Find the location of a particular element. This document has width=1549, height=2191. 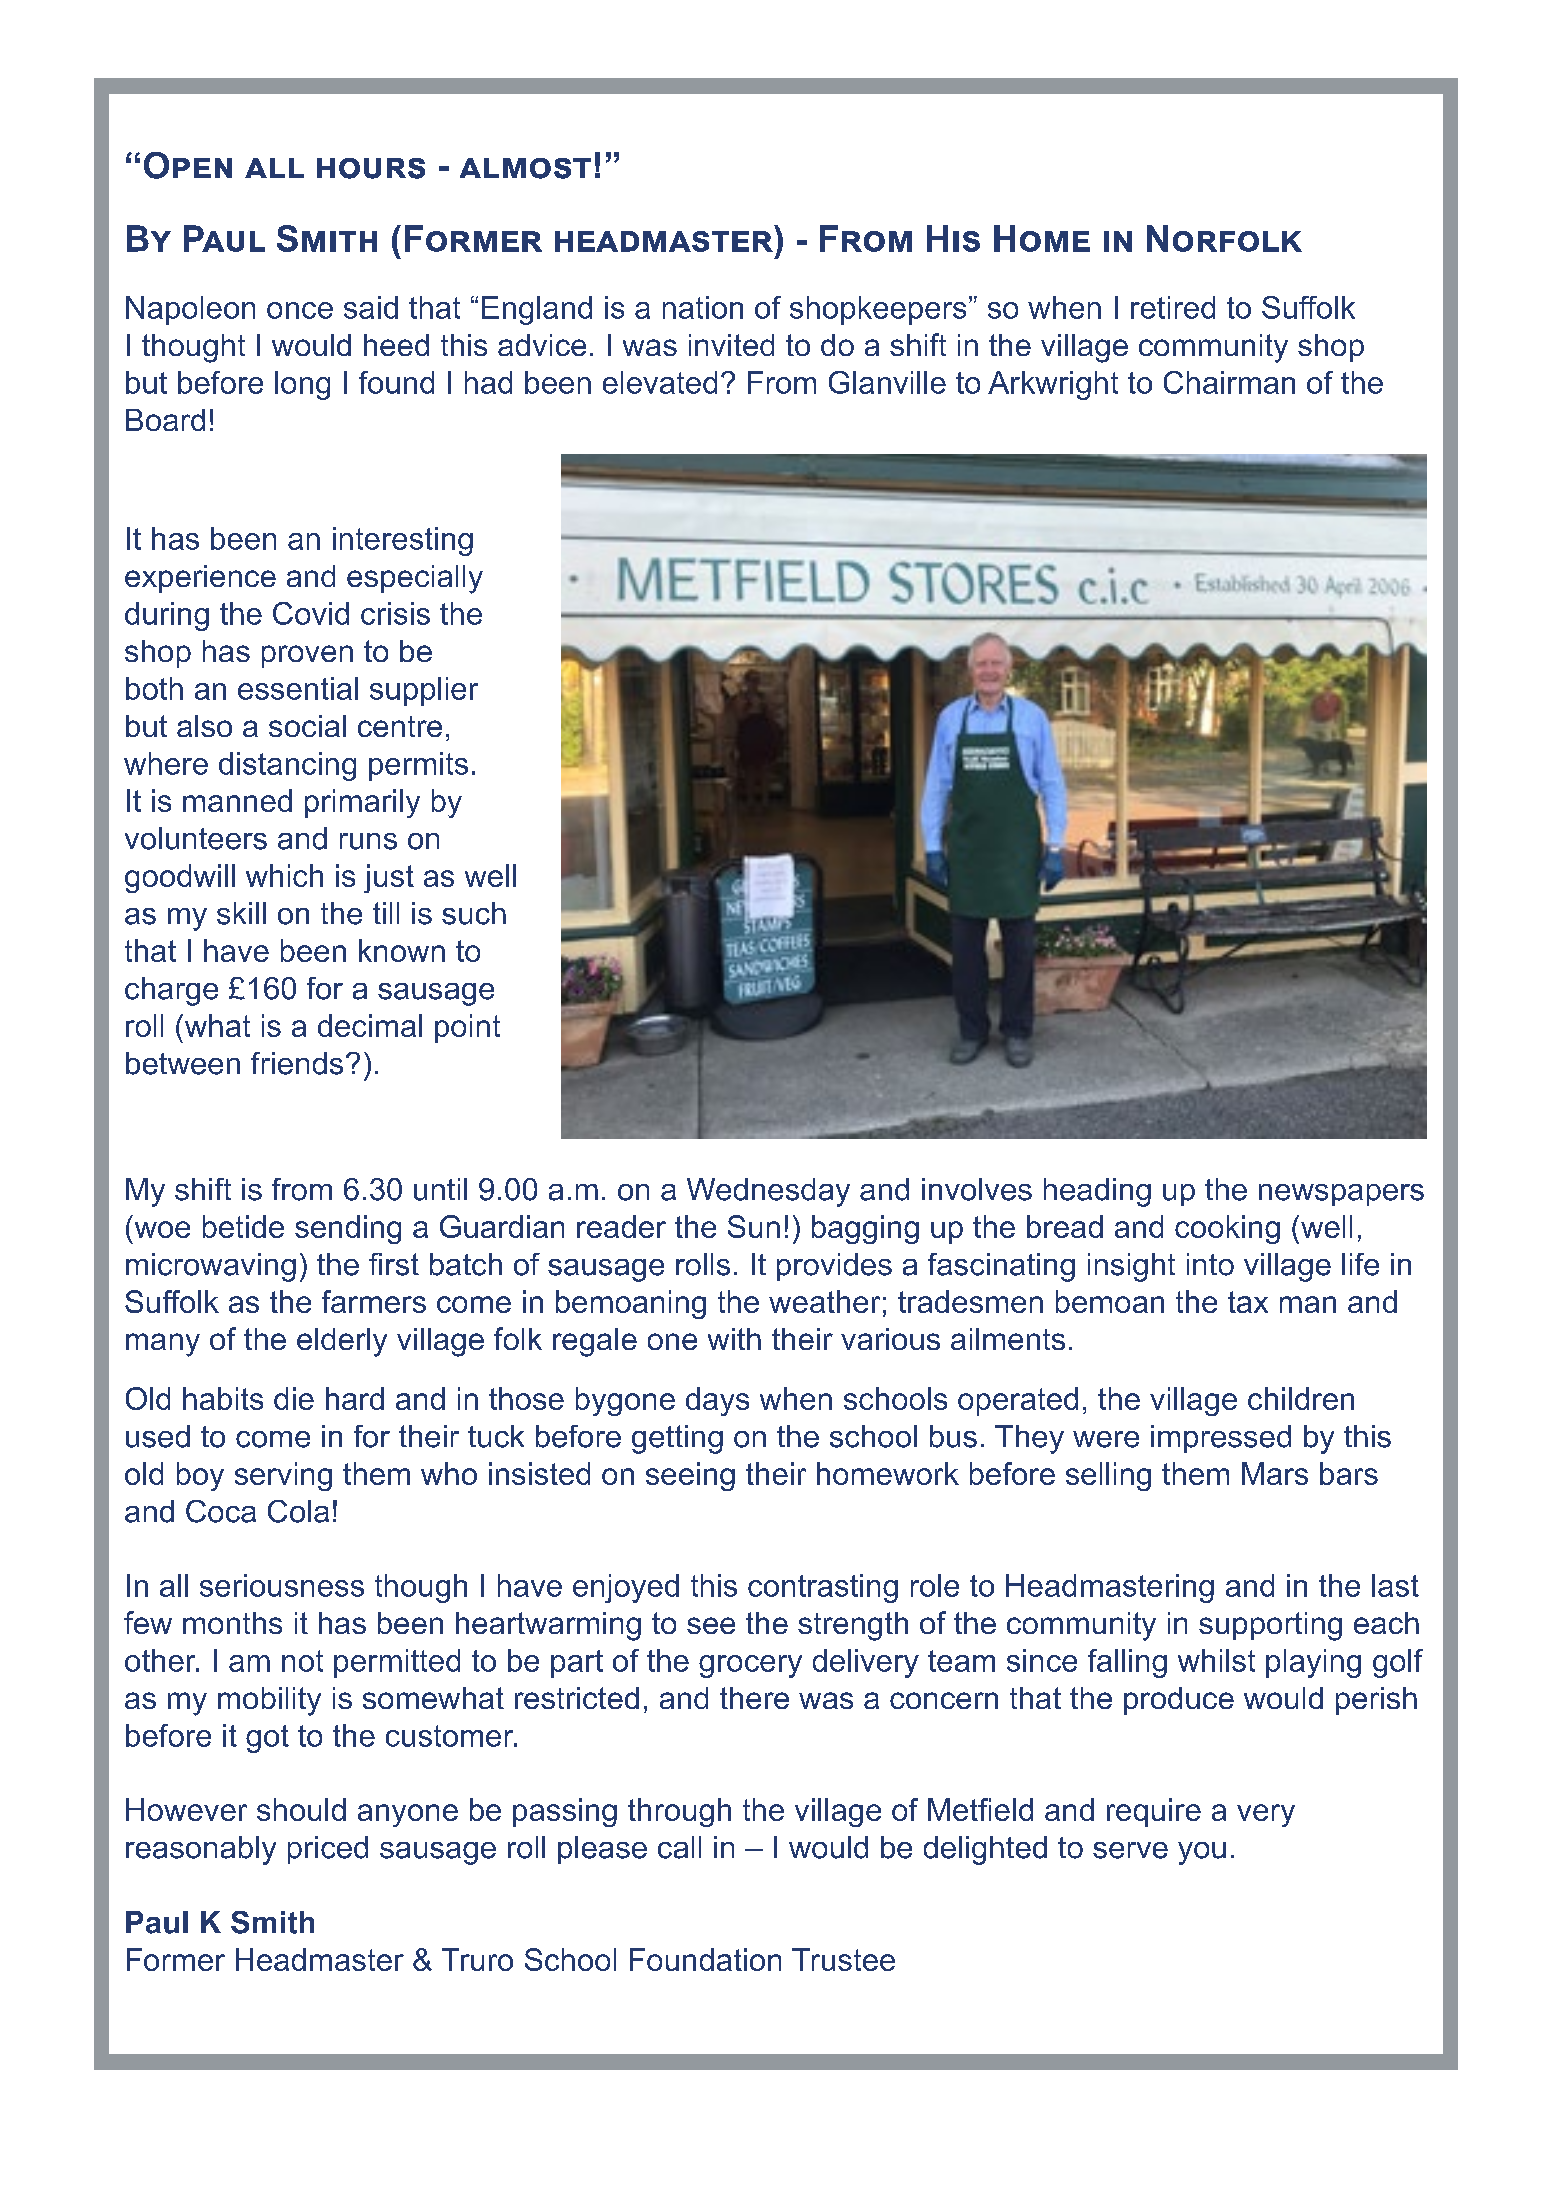

priced is located at coordinates (328, 1850).
